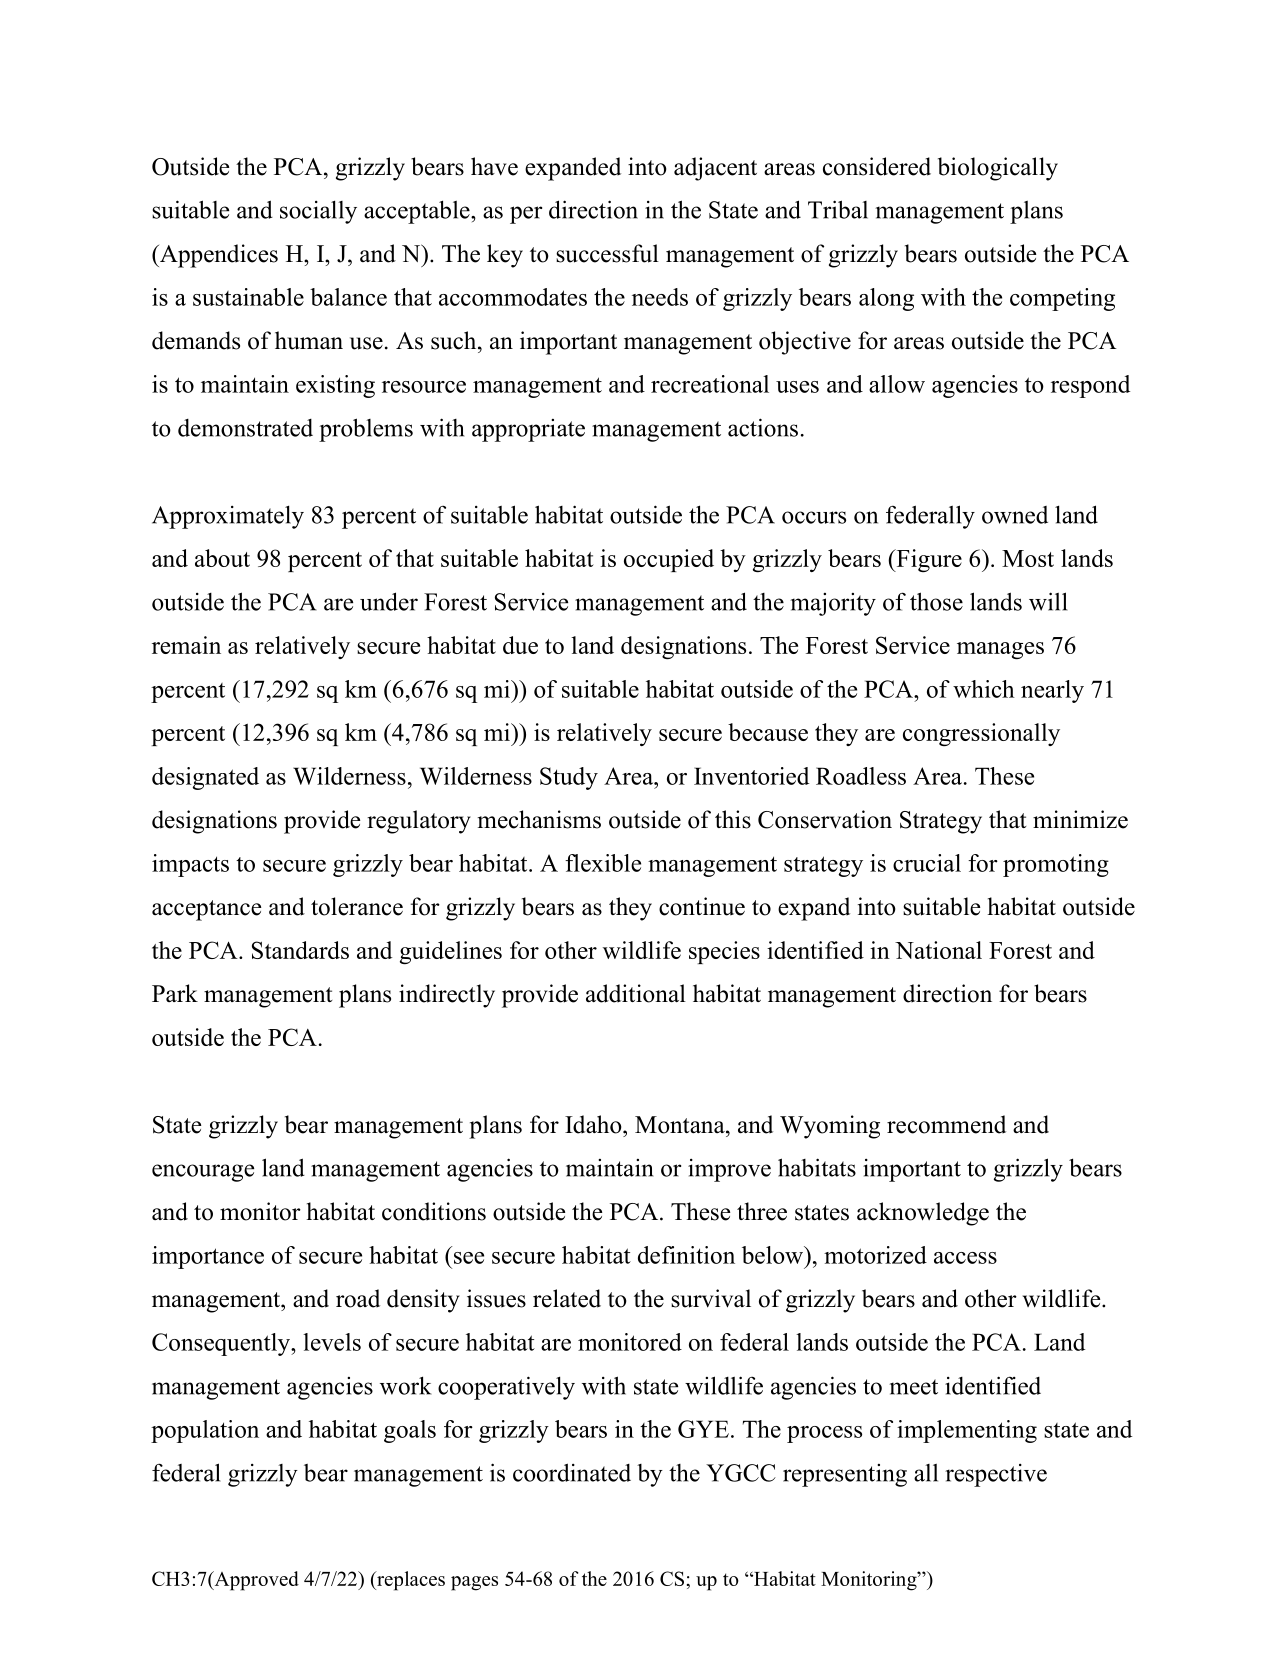  Describe the element at coordinates (1015, 515) in the image. I see `owned` at that location.
